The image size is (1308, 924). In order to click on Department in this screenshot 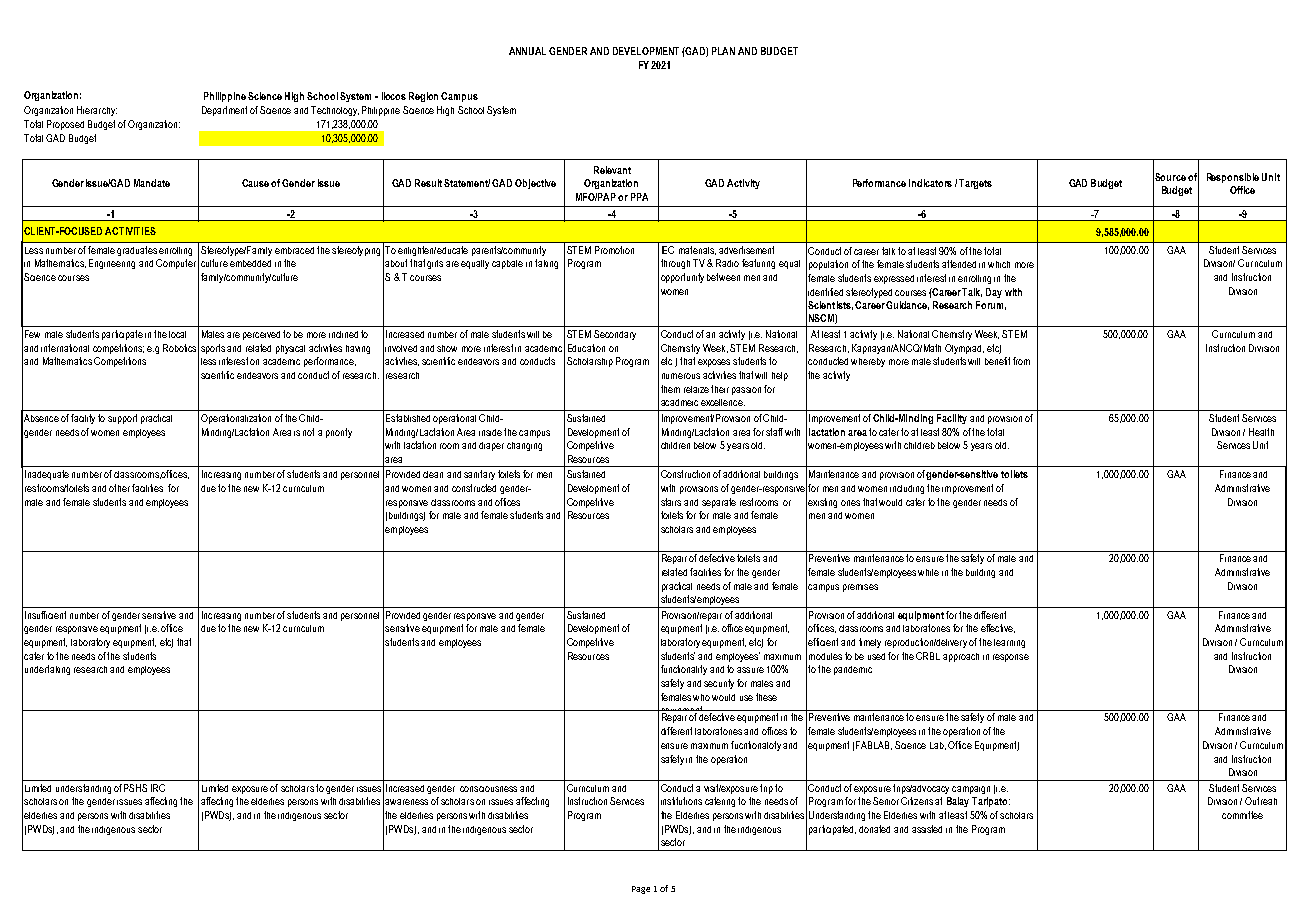, I will do `click(224, 111)`.
